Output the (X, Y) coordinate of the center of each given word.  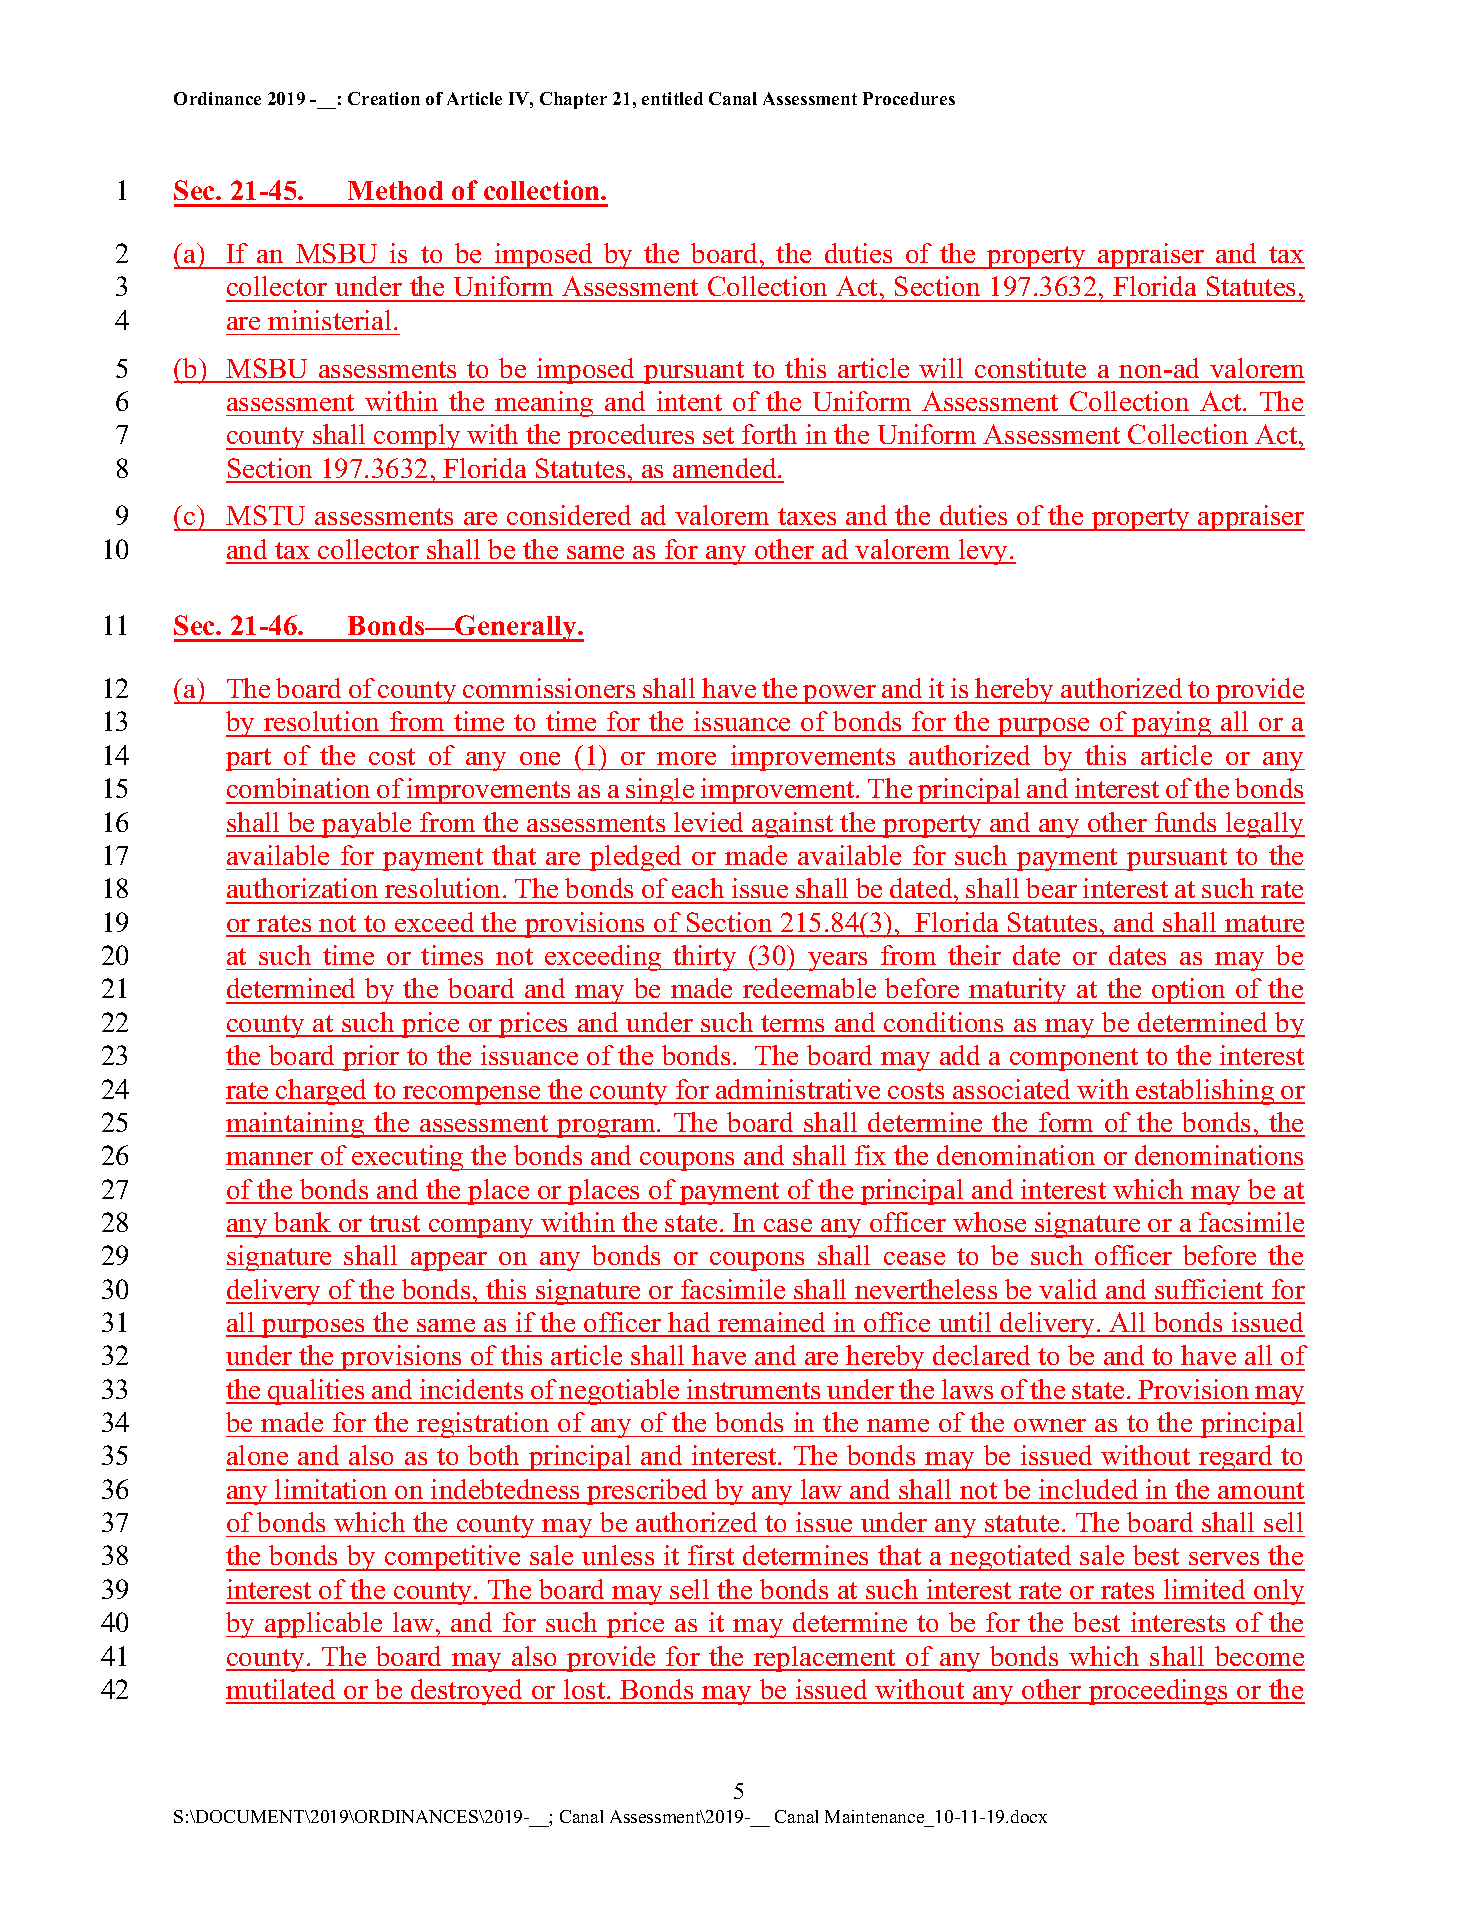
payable (367, 825)
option (1189, 991)
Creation (384, 98)
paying (1172, 724)
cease (914, 1258)
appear (449, 1261)
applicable (324, 1625)
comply (417, 437)
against (793, 825)
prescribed (648, 1492)
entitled (672, 98)
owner (1050, 1425)
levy (984, 552)
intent (689, 401)
